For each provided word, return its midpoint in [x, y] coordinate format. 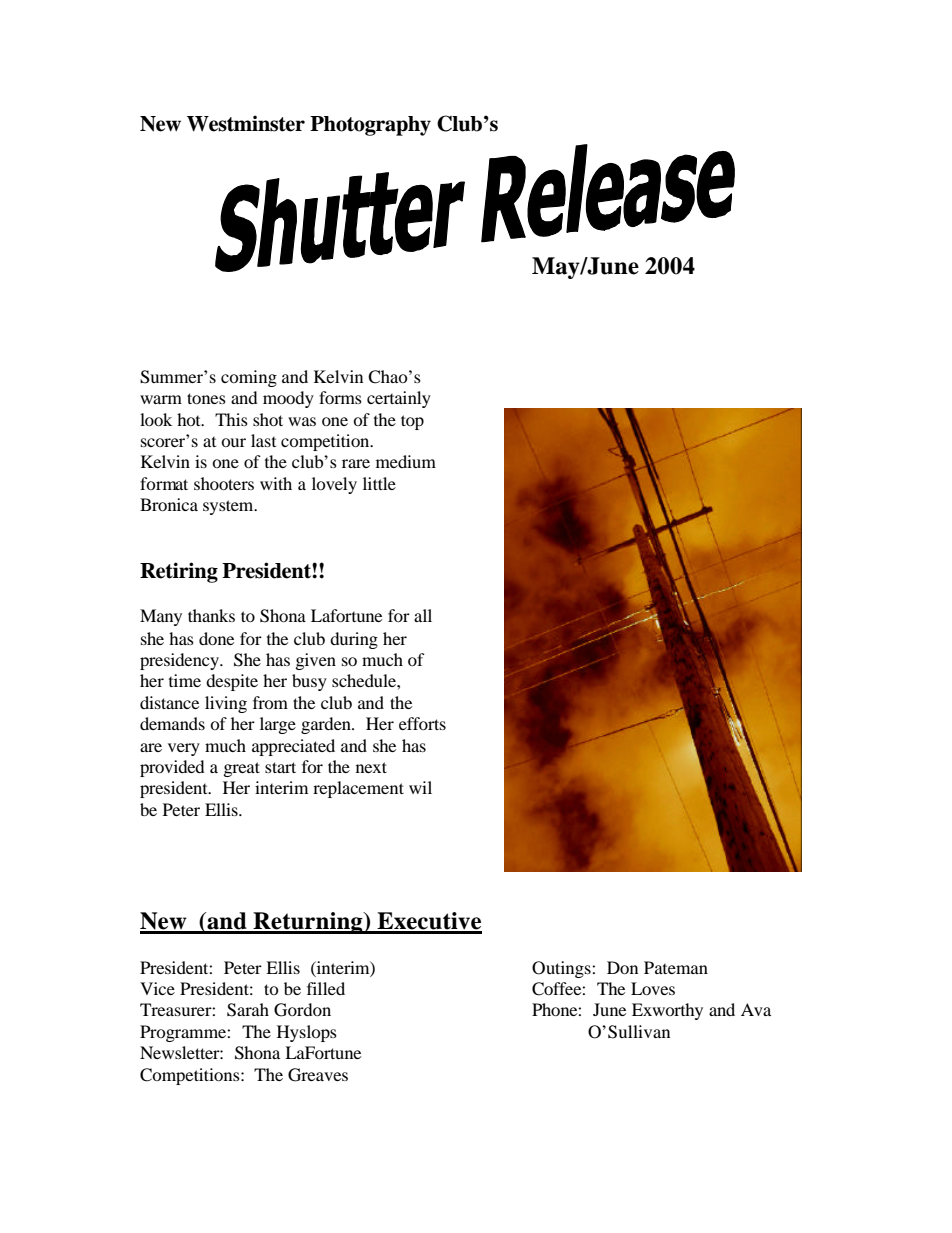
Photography [370, 126]
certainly [399, 399]
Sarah [248, 1010]
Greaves [318, 1075]
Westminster [246, 123]
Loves [653, 988]
